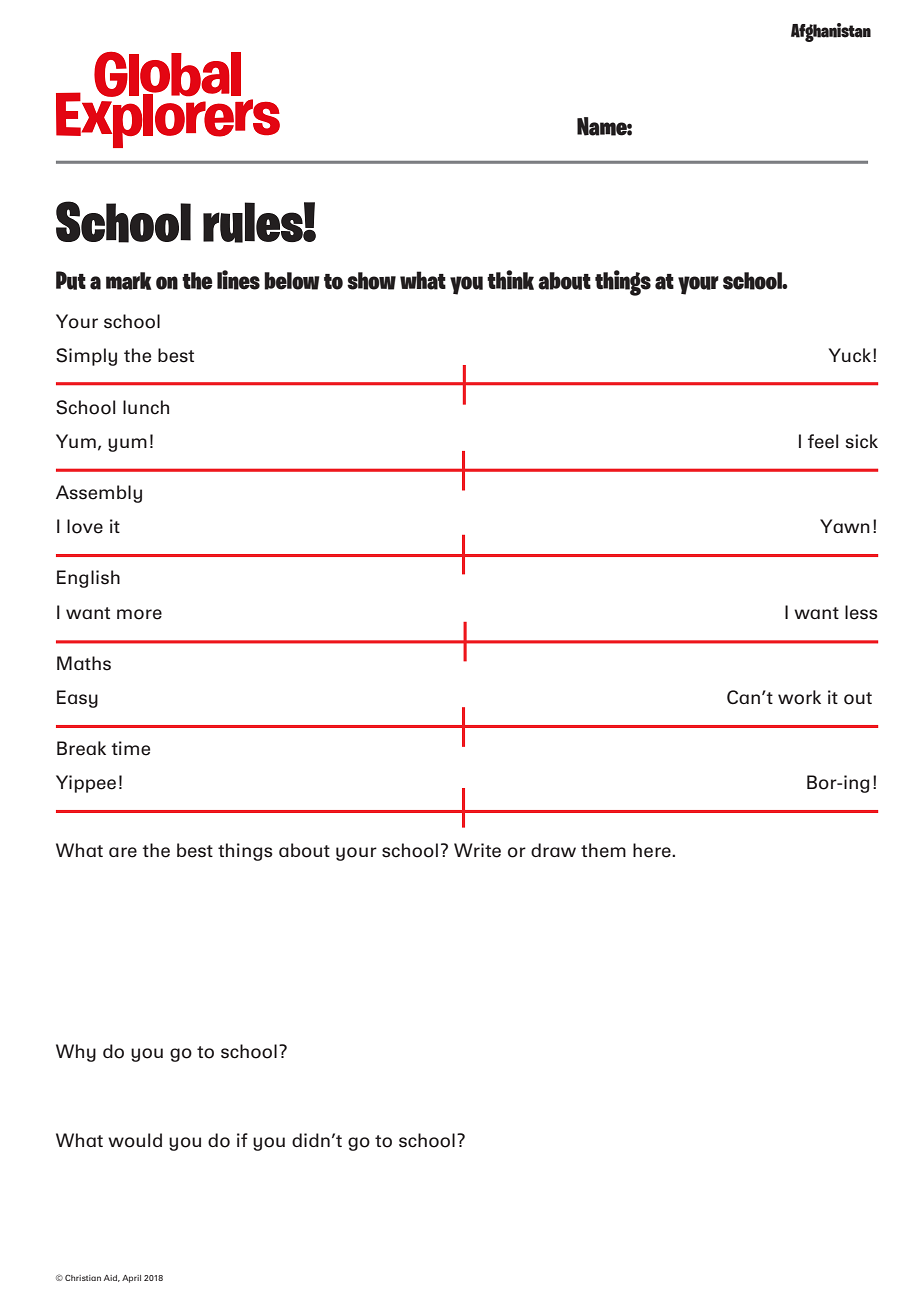 This page has width=924, height=1308. Describe the element at coordinates (146, 407) in the page. I see `lunch` at that location.
